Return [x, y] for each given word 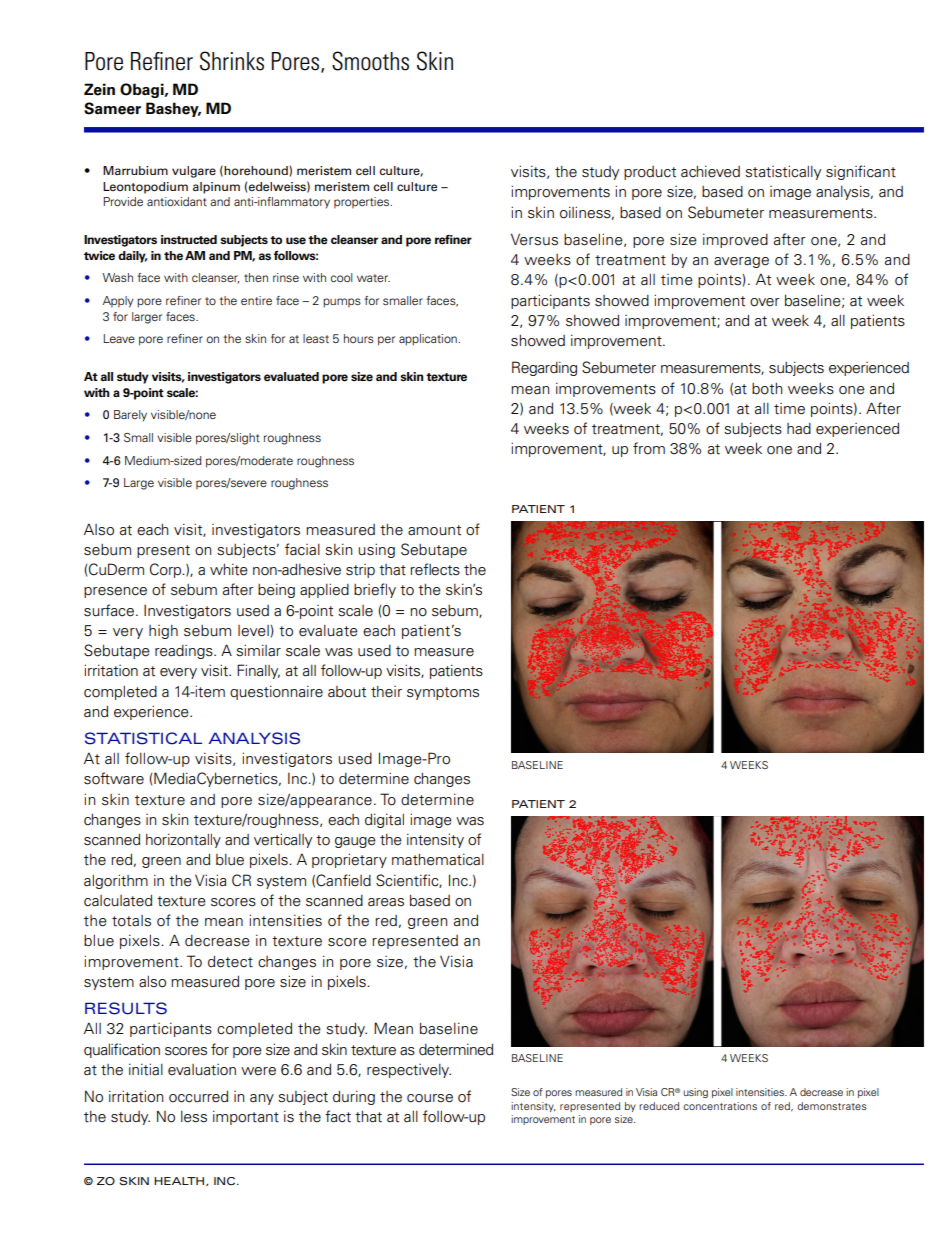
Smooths [370, 61]
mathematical [438, 859]
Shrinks [232, 61]
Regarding [544, 368]
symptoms [443, 693]
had [799, 429]
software [114, 778]
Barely [130, 416]
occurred [198, 1096]
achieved [710, 171]
